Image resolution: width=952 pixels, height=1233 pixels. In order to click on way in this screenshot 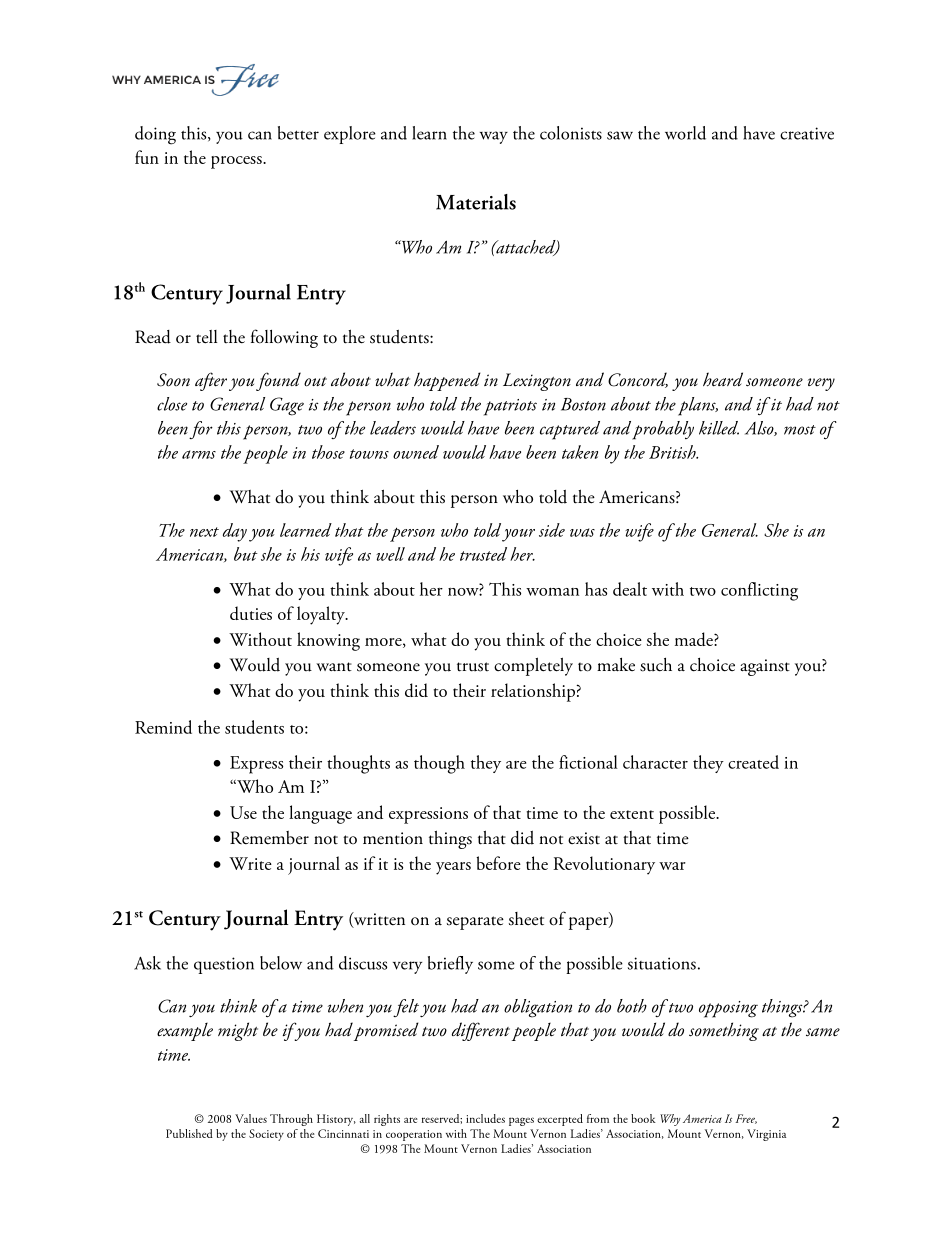, I will do `click(494, 137)`.
